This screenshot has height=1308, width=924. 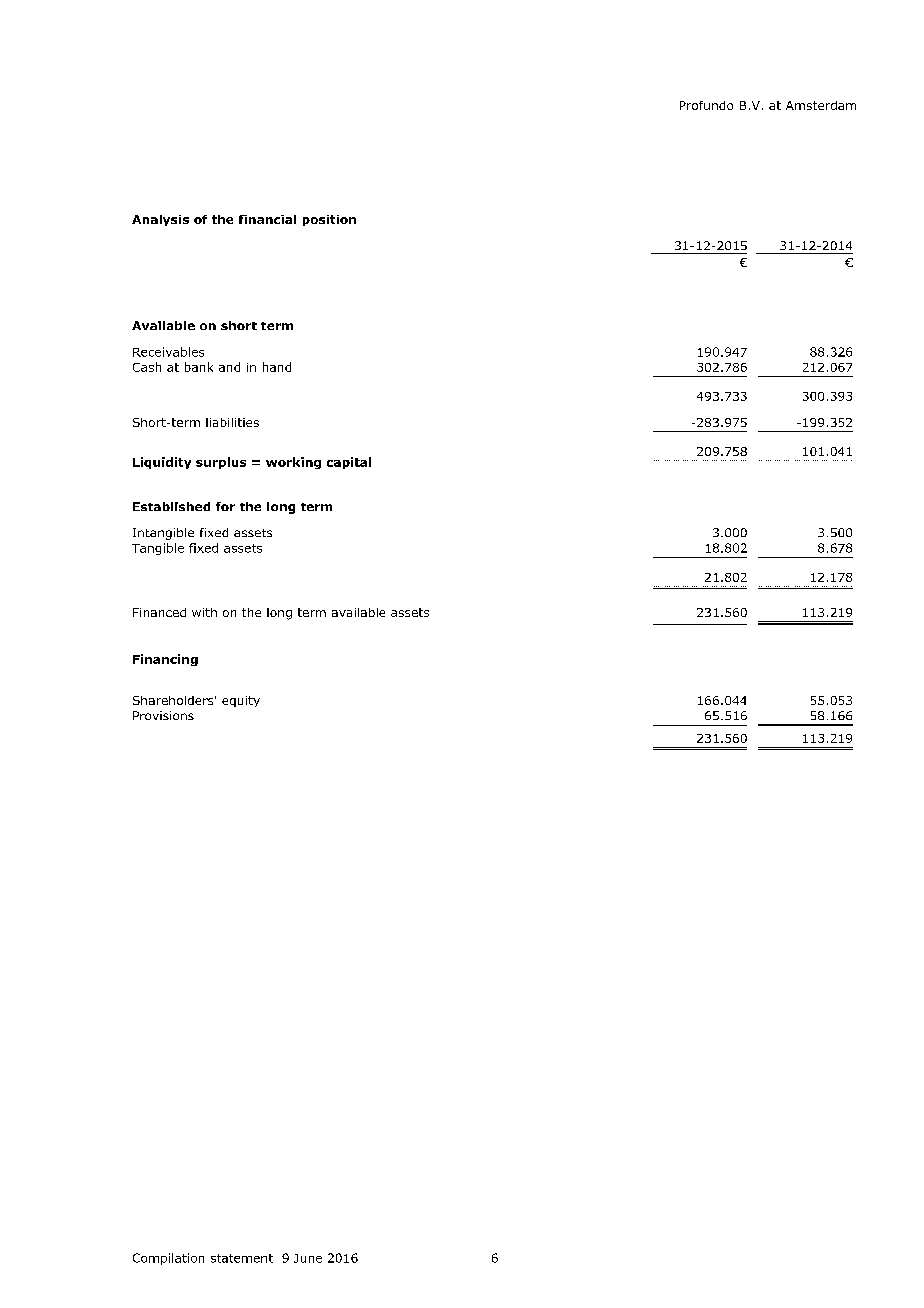 What do you see at coordinates (242, 1258) in the screenshot?
I see `statement` at bounding box center [242, 1258].
